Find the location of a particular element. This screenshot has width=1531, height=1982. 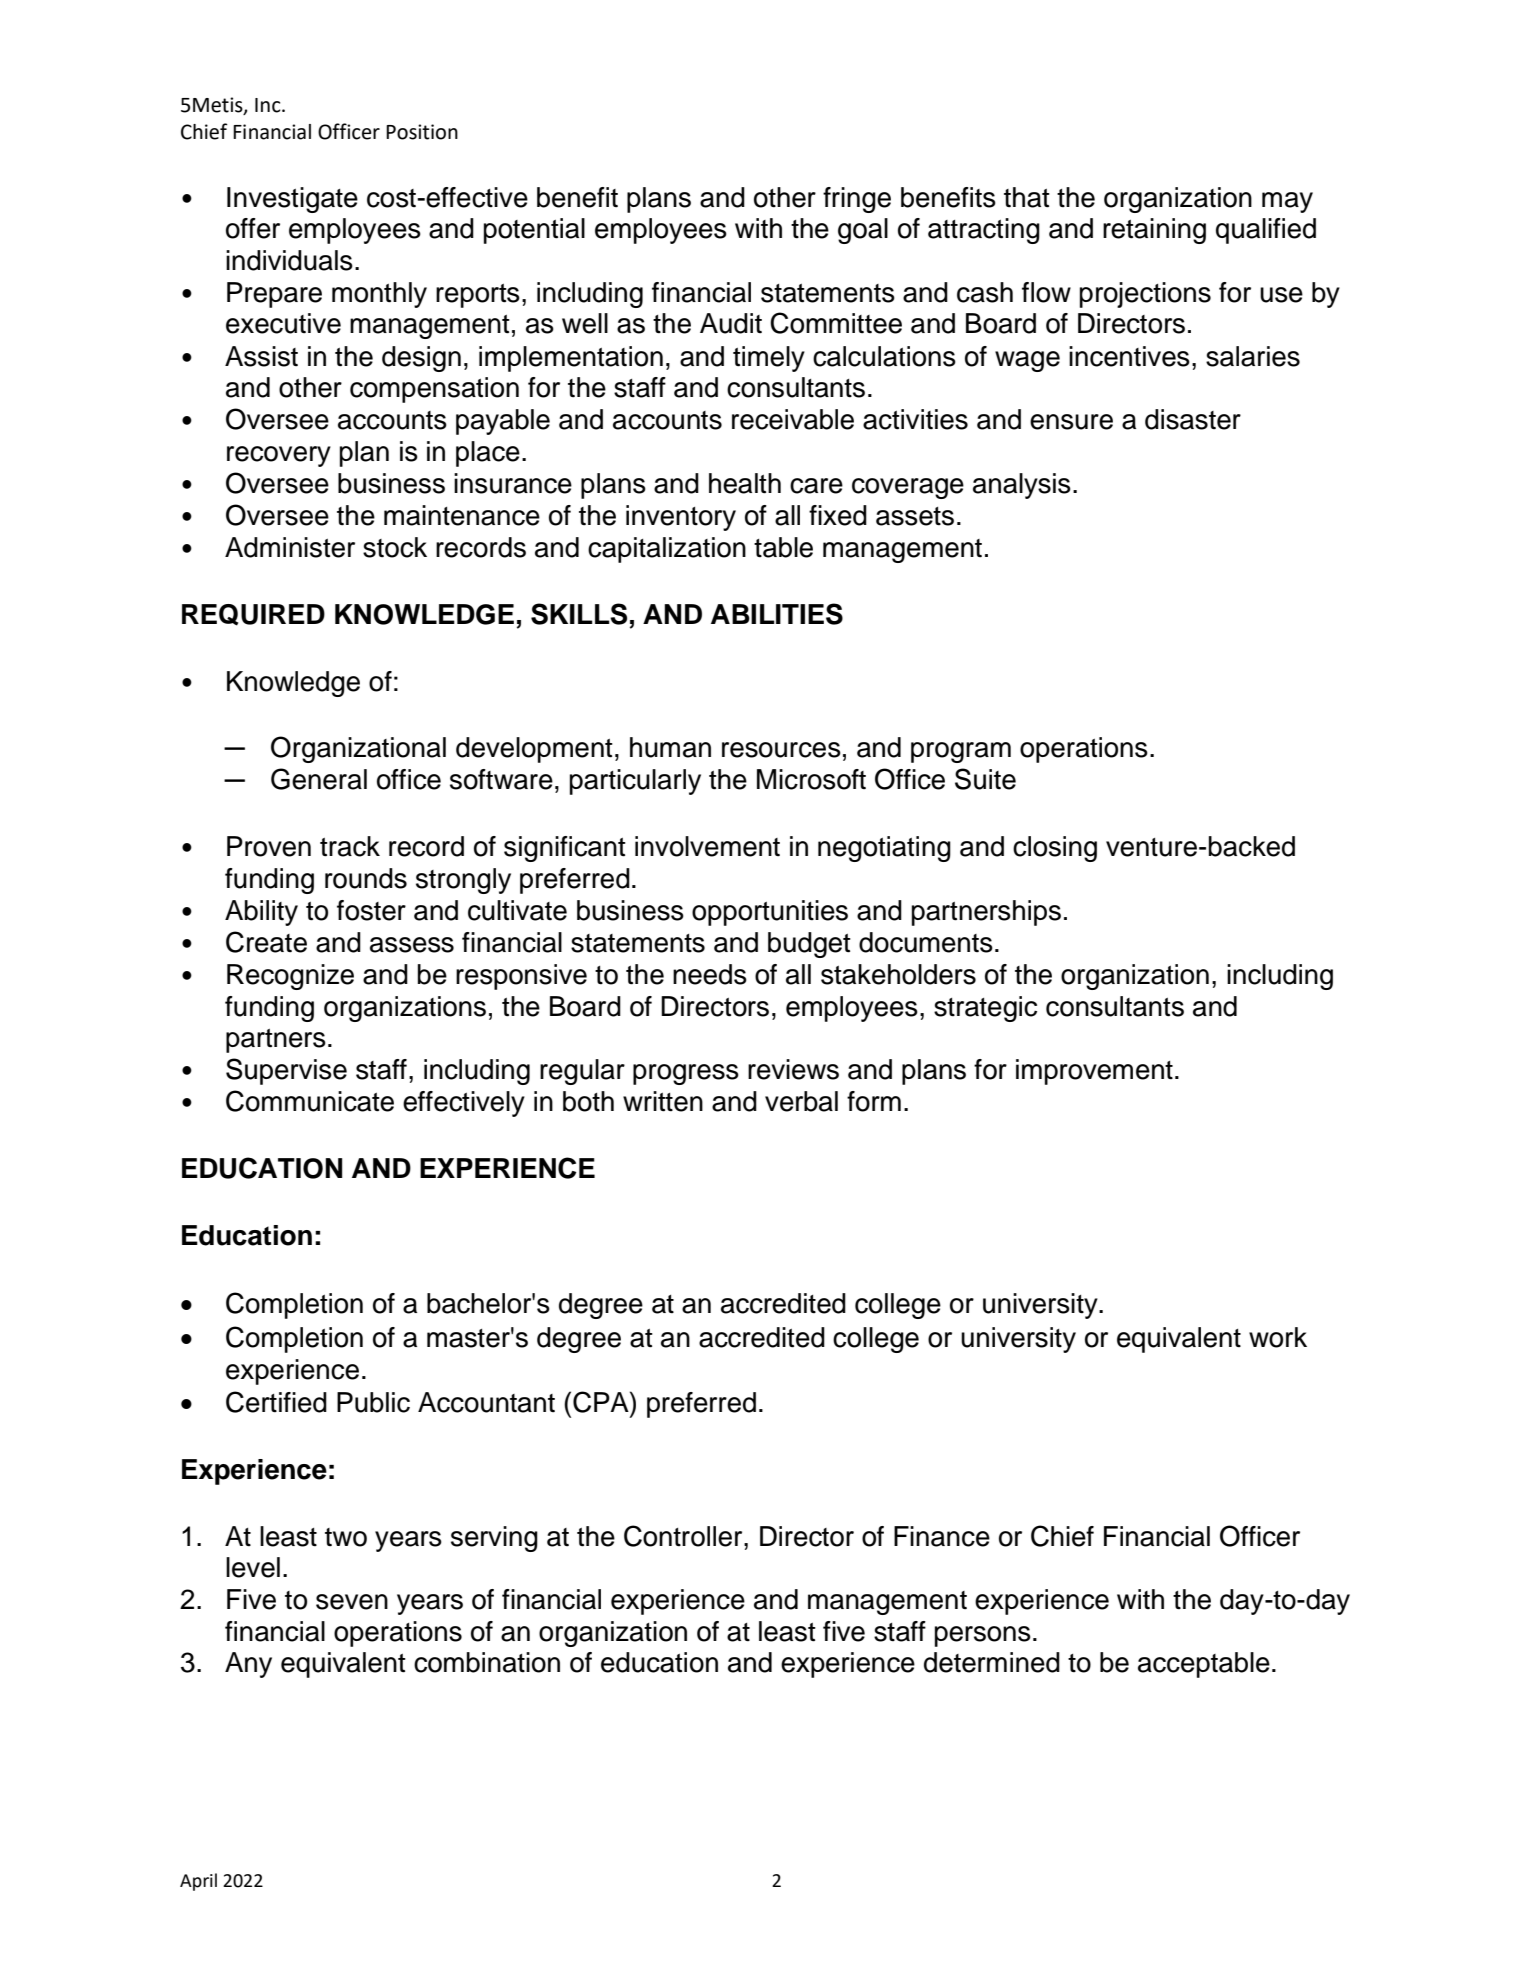

improvement is located at coordinates (1094, 1072).
